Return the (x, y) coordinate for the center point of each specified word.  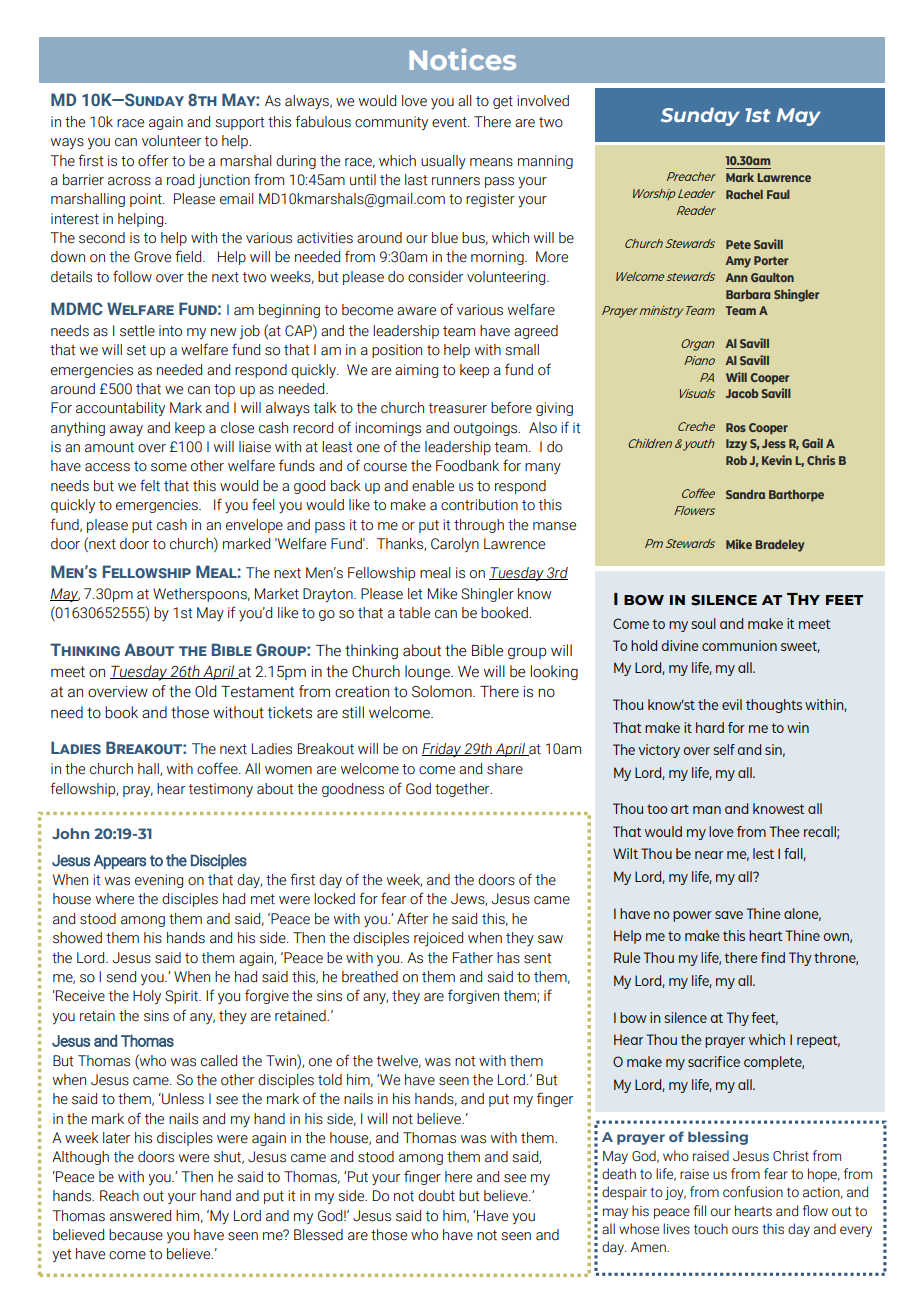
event (450, 122)
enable (433, 486)
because (136, 1235)
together (463, 790)
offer (153, 160)
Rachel (744, 194)
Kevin (777, 460)
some (169, 467)
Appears (120, 861)
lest (763, 853)
